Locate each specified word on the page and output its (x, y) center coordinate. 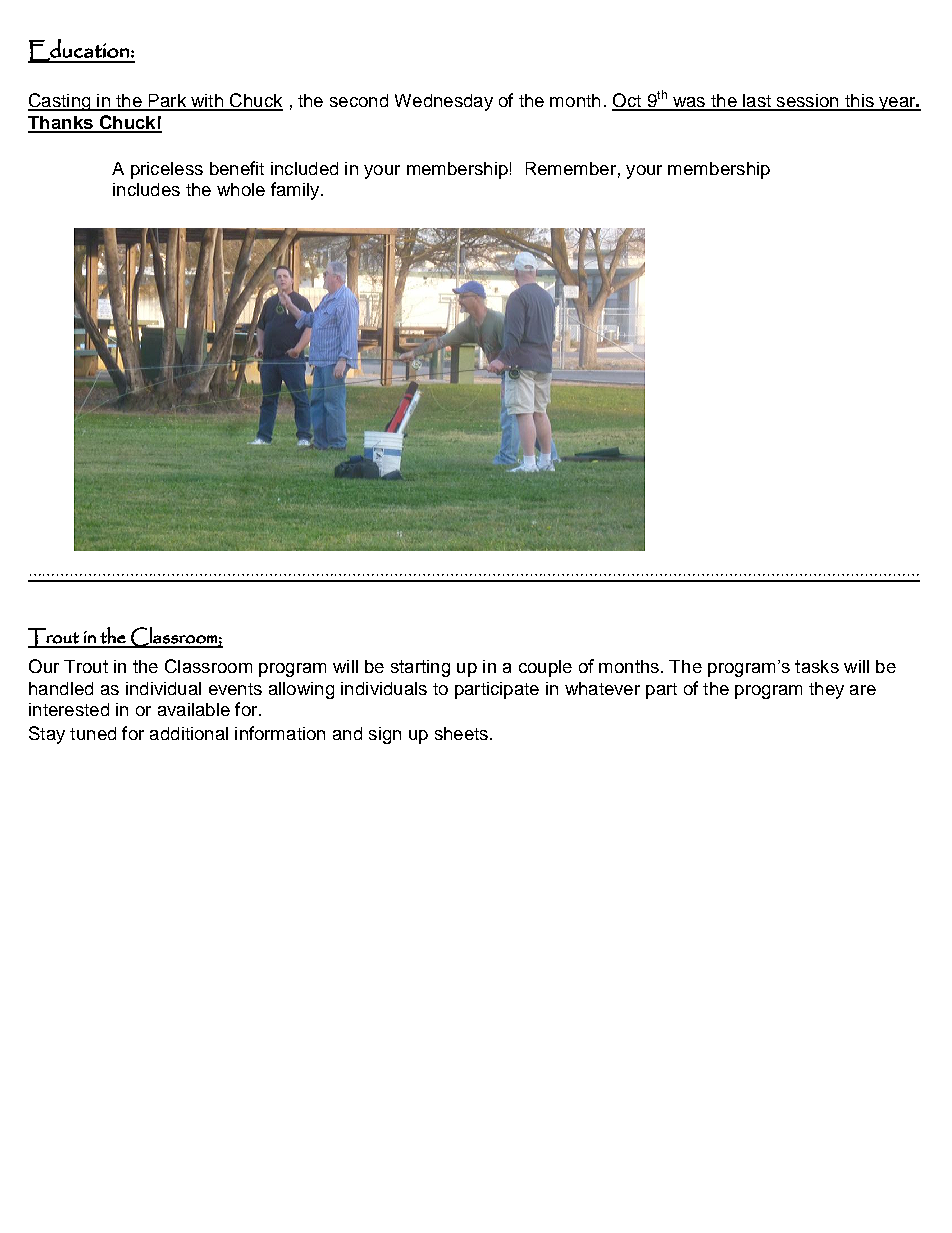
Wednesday (444, 102)
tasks (817, 666)
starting (420, 668)
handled (61, 688)
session (807, 102)
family (296, 191)
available (194, 709)
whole (241, 189)
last (757, 102)
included (304, 168)
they (826, 690)
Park (167, 102)
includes (146, 189)
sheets (461, 733)
